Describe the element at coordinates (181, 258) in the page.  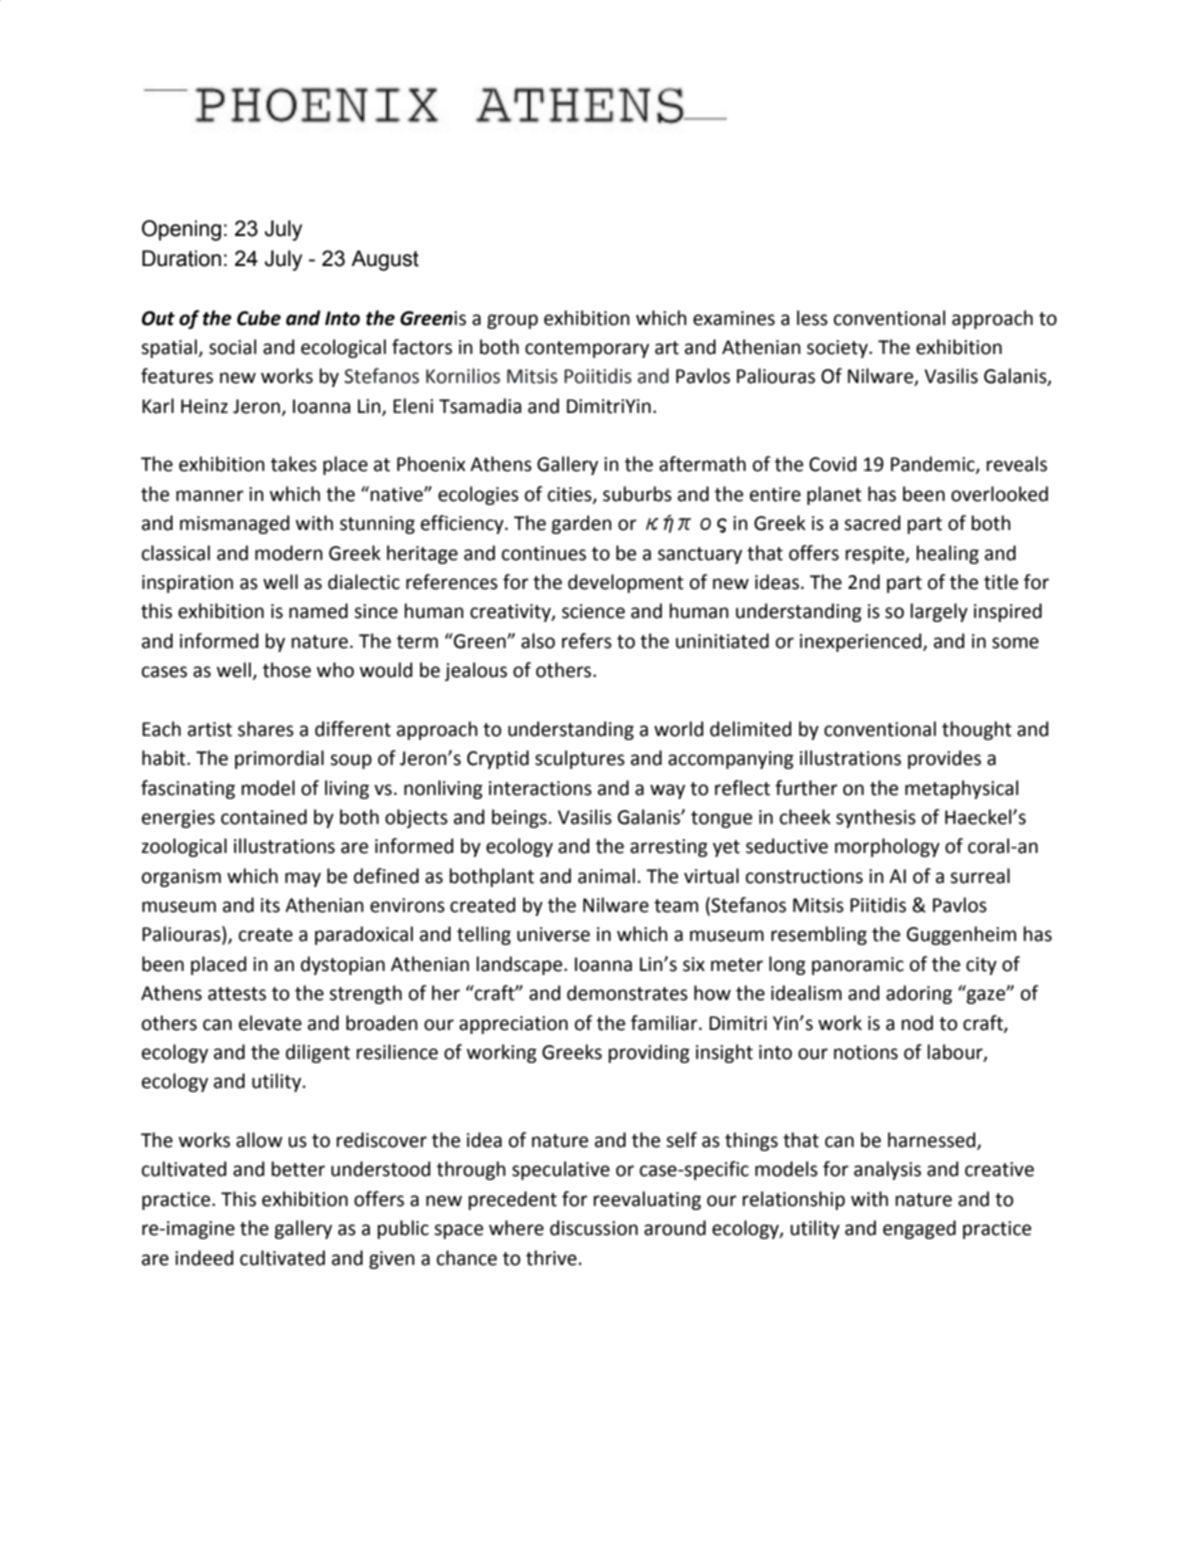
I see `Duration` at that location.
